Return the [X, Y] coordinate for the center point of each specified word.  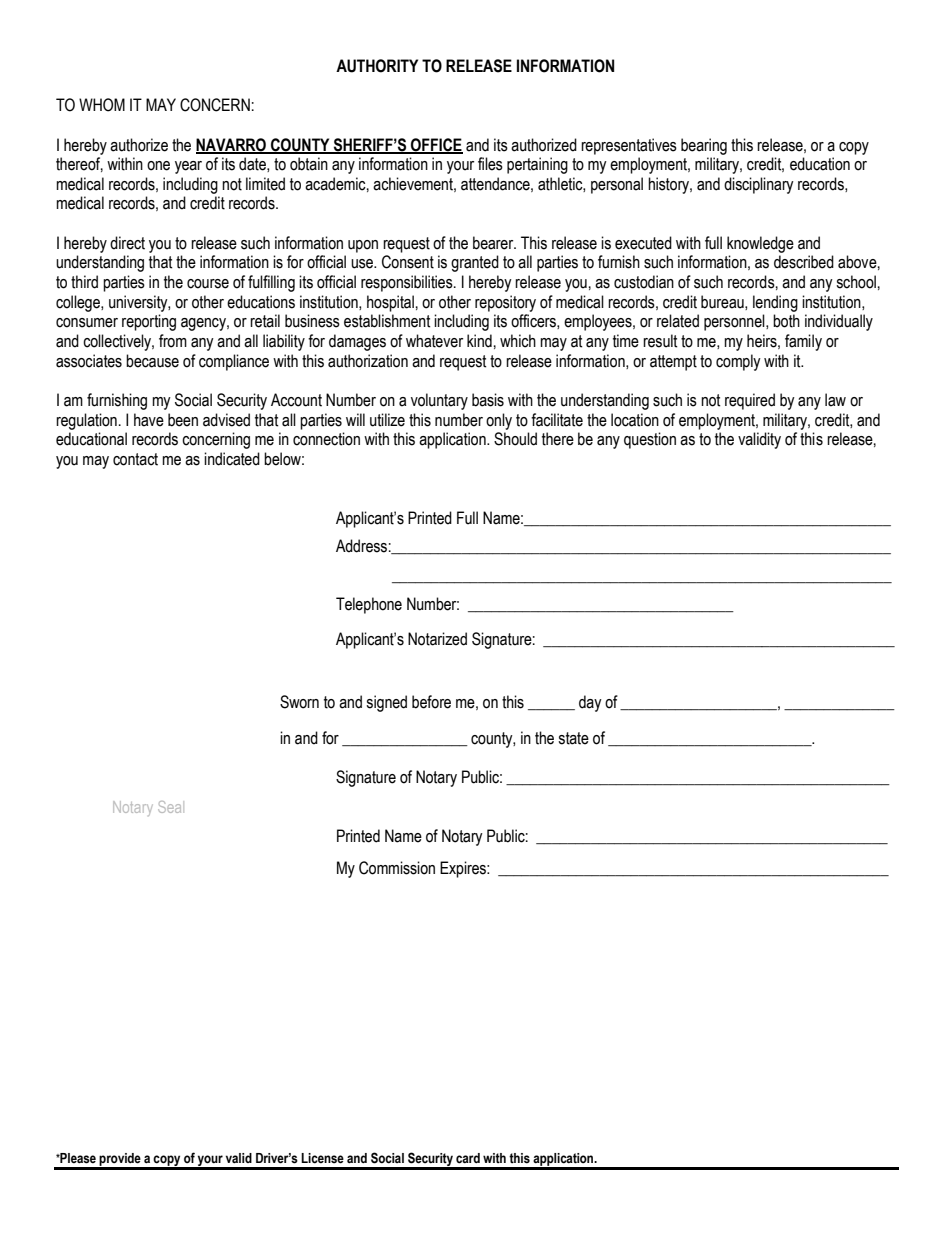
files [490, 164]
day [590, 703]
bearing [704, 146]
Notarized [437, 639]
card [468, 1158]
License [322, 1158]
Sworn [299, 702]
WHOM [102, 105]
